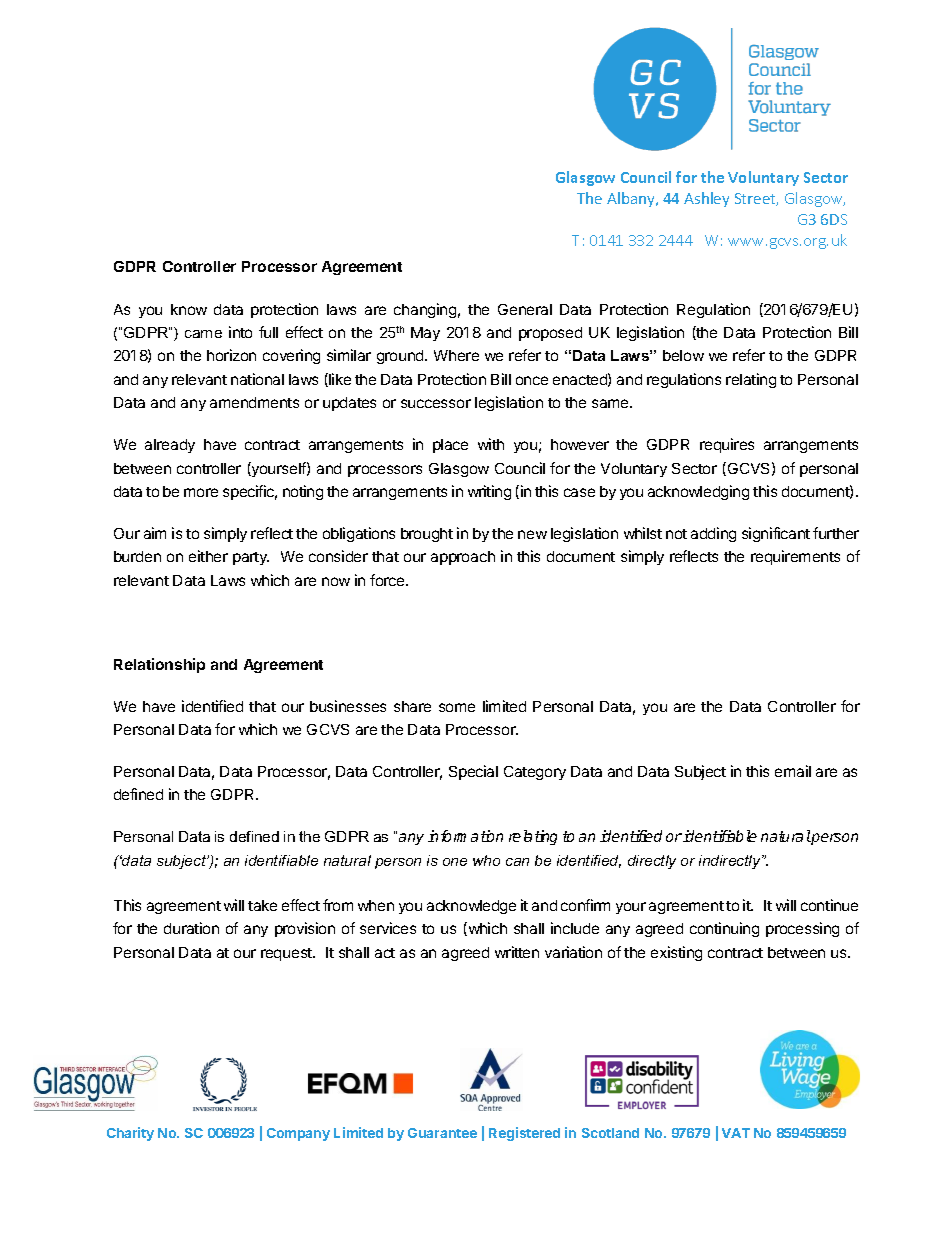 This page has width=952, height=1233. What do you see at coordinates (793, 771) in the page?
I see `email` at bounding box center [793, 771].
